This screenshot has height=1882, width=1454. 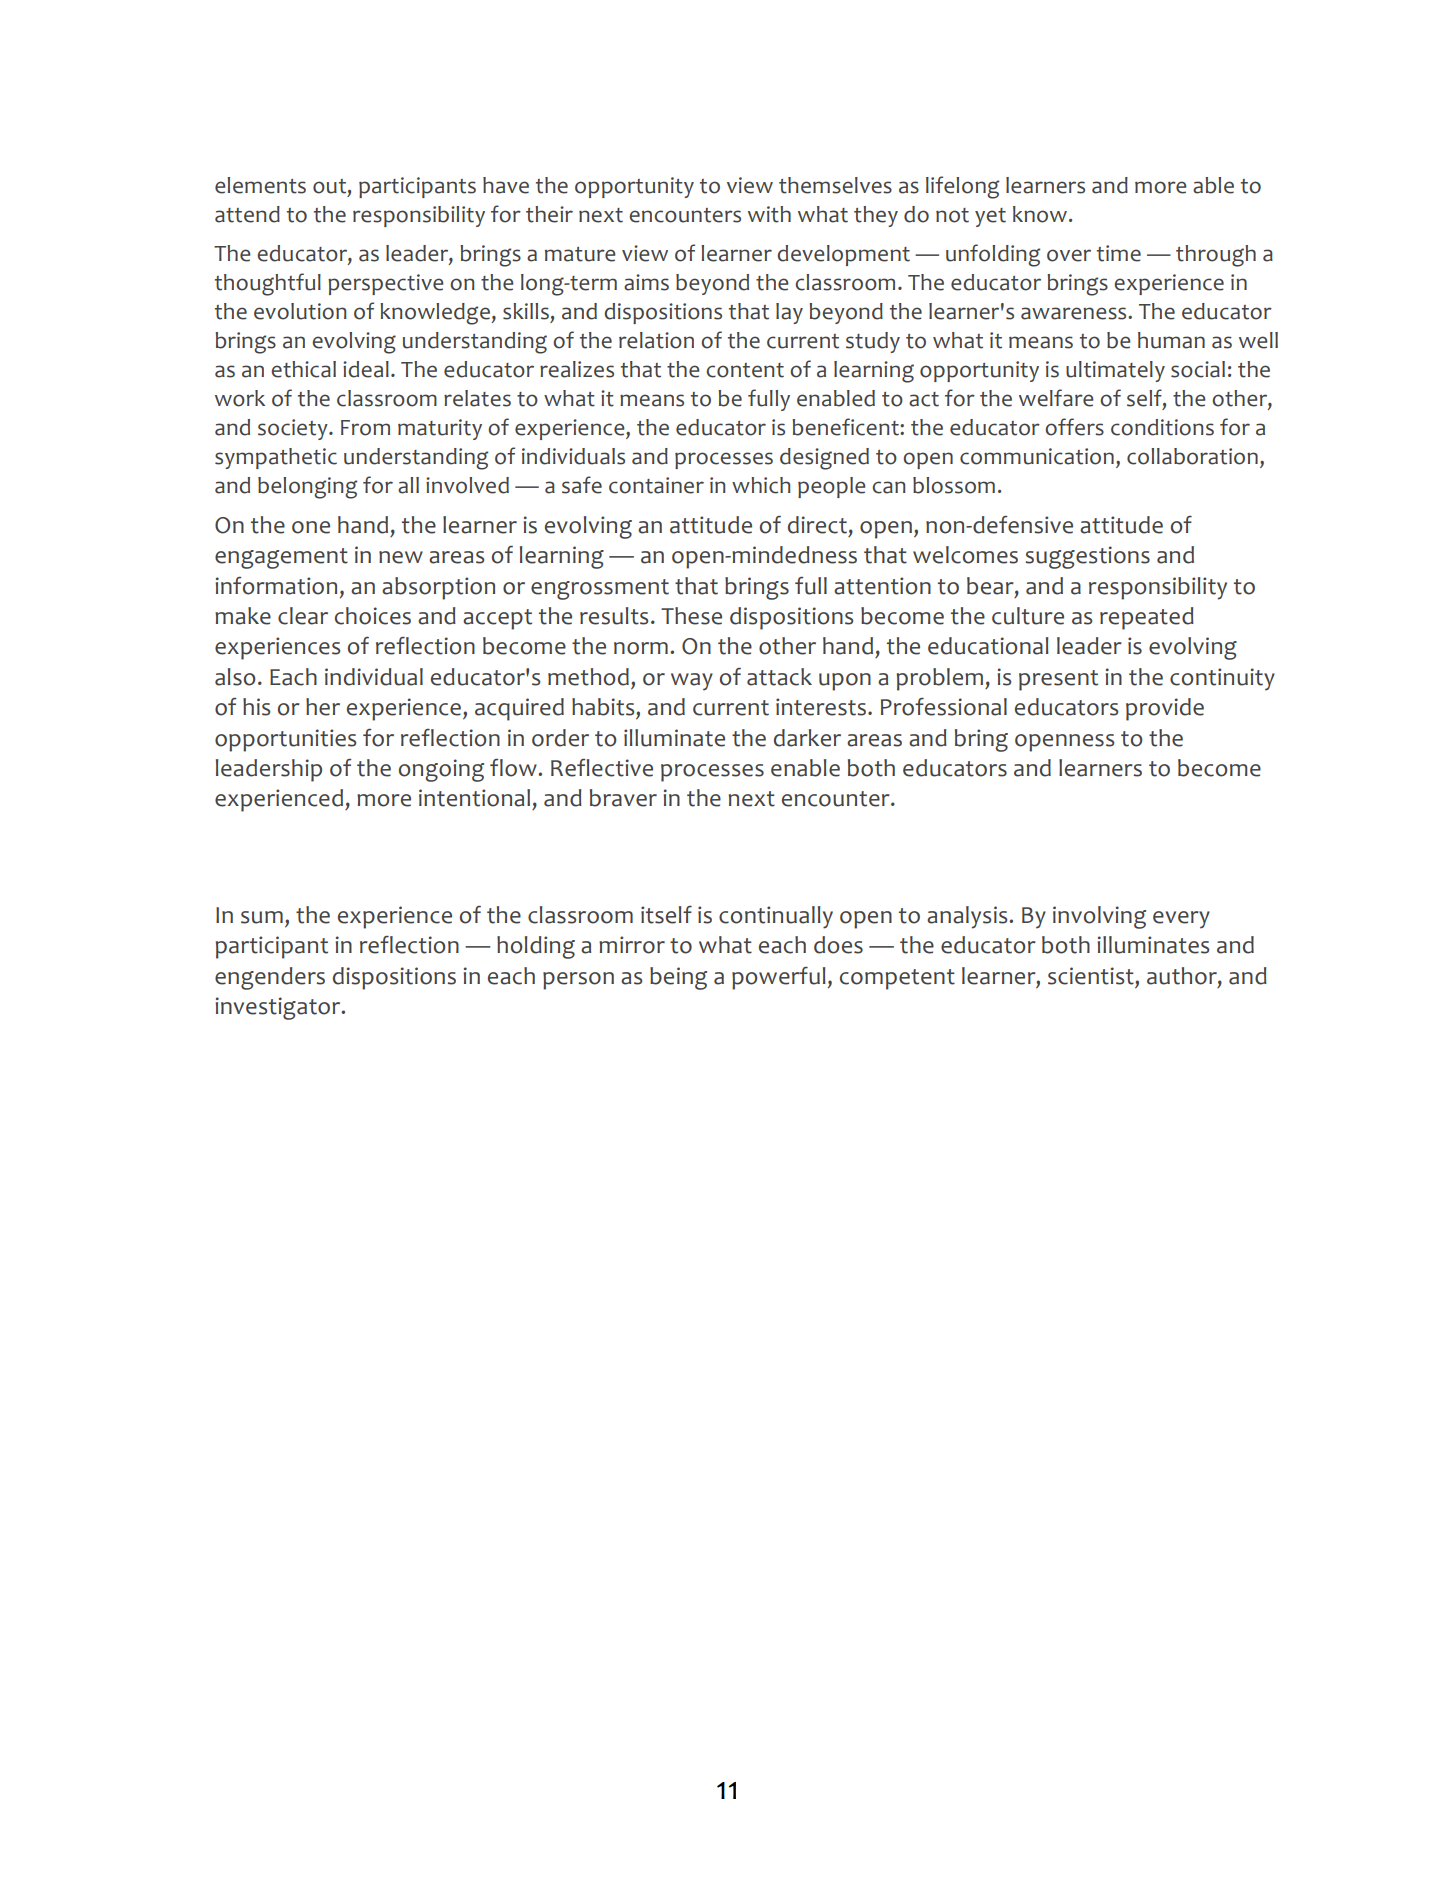 I want to click on which, so click(x=761, y=485).
